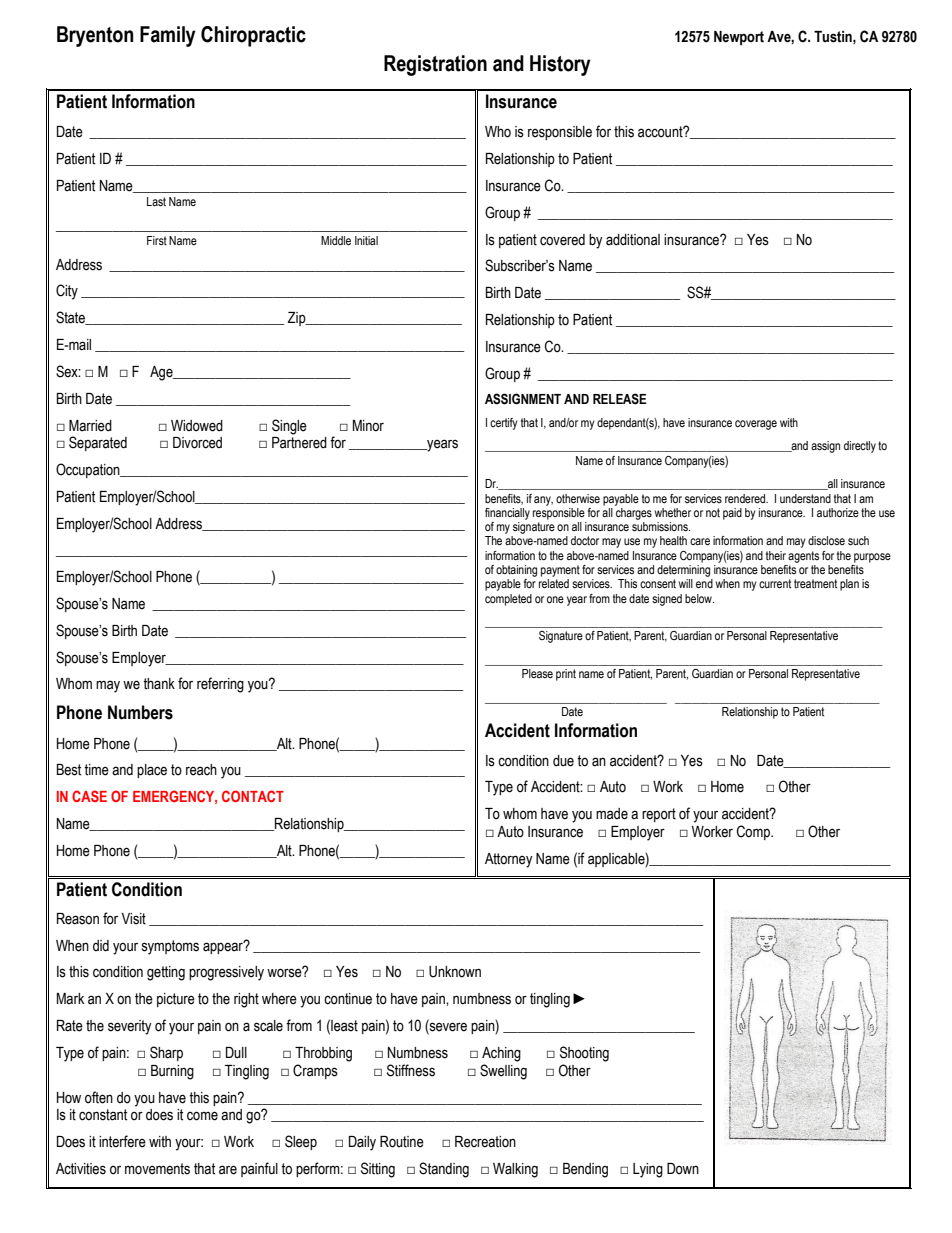 This screenshot has width=952, height=1233. I want to click on Newport, so click(739, 38).
